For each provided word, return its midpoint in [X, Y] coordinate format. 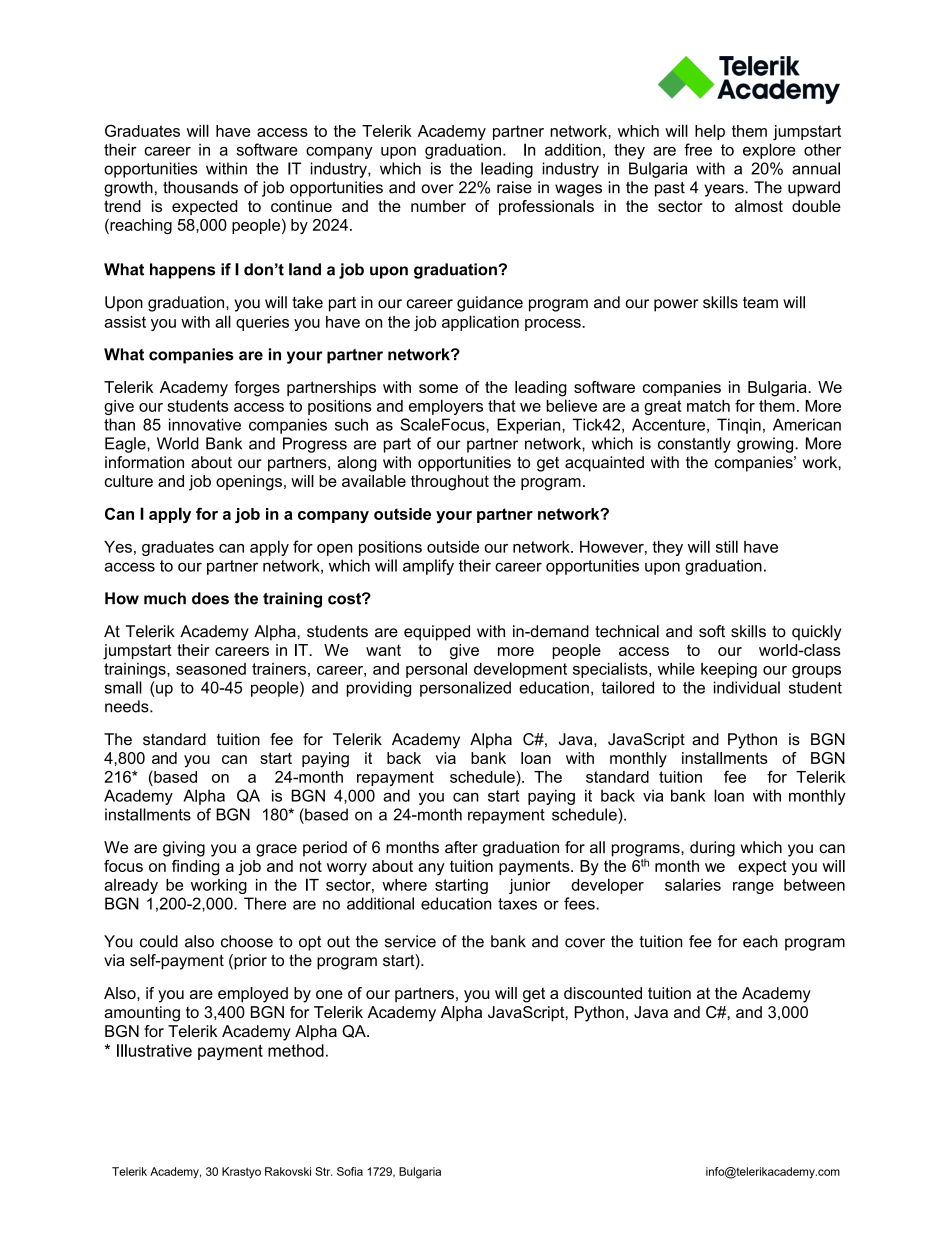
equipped [437, 633]
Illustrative [154, 1050]
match [708, 406]
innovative [205, 424]
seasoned [211, 669]
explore [769, 151]
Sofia [350, 1171]
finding [195, 868]
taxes [517, 904]
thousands [200, 187]
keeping [729, 670]
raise [514, 187]
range [753, 888]
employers [446, 407]
